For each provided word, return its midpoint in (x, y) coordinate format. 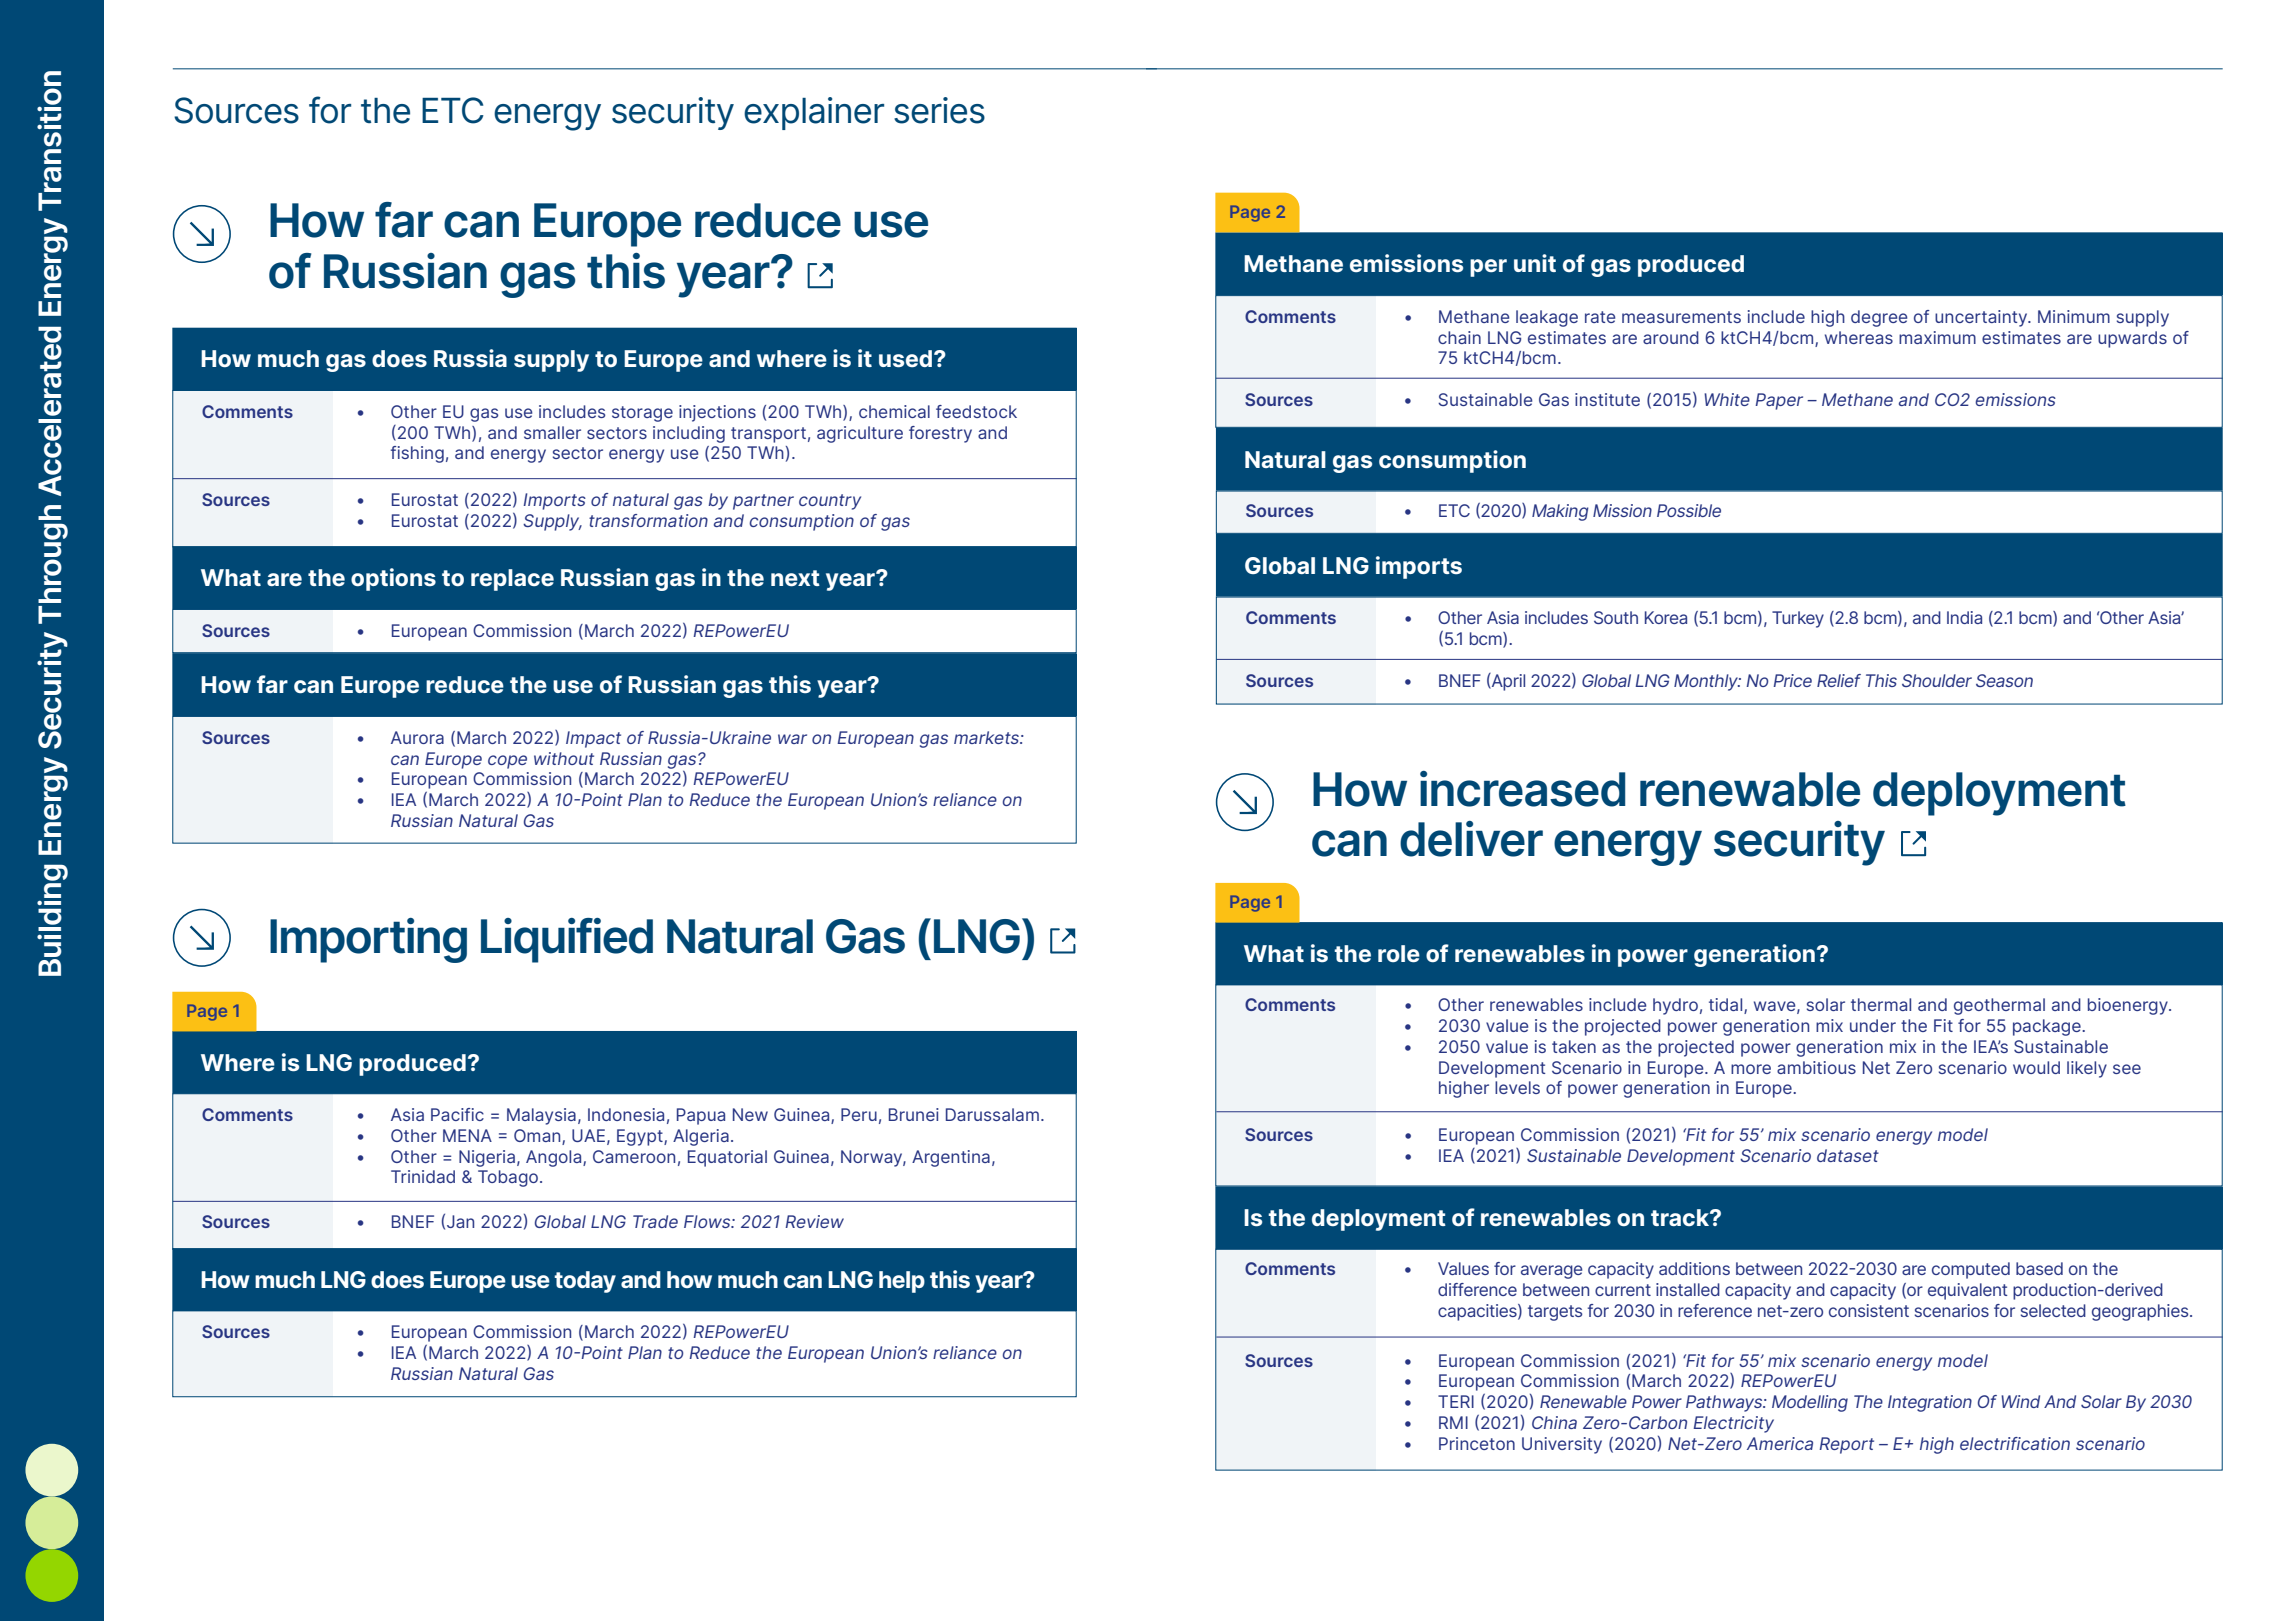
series (939, 110)
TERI (1456, 1401)
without (564, 758)
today (585, 1282)
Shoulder (1937, 680)
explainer (814, 113)
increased (1522, 789)
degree (1879, 318)
